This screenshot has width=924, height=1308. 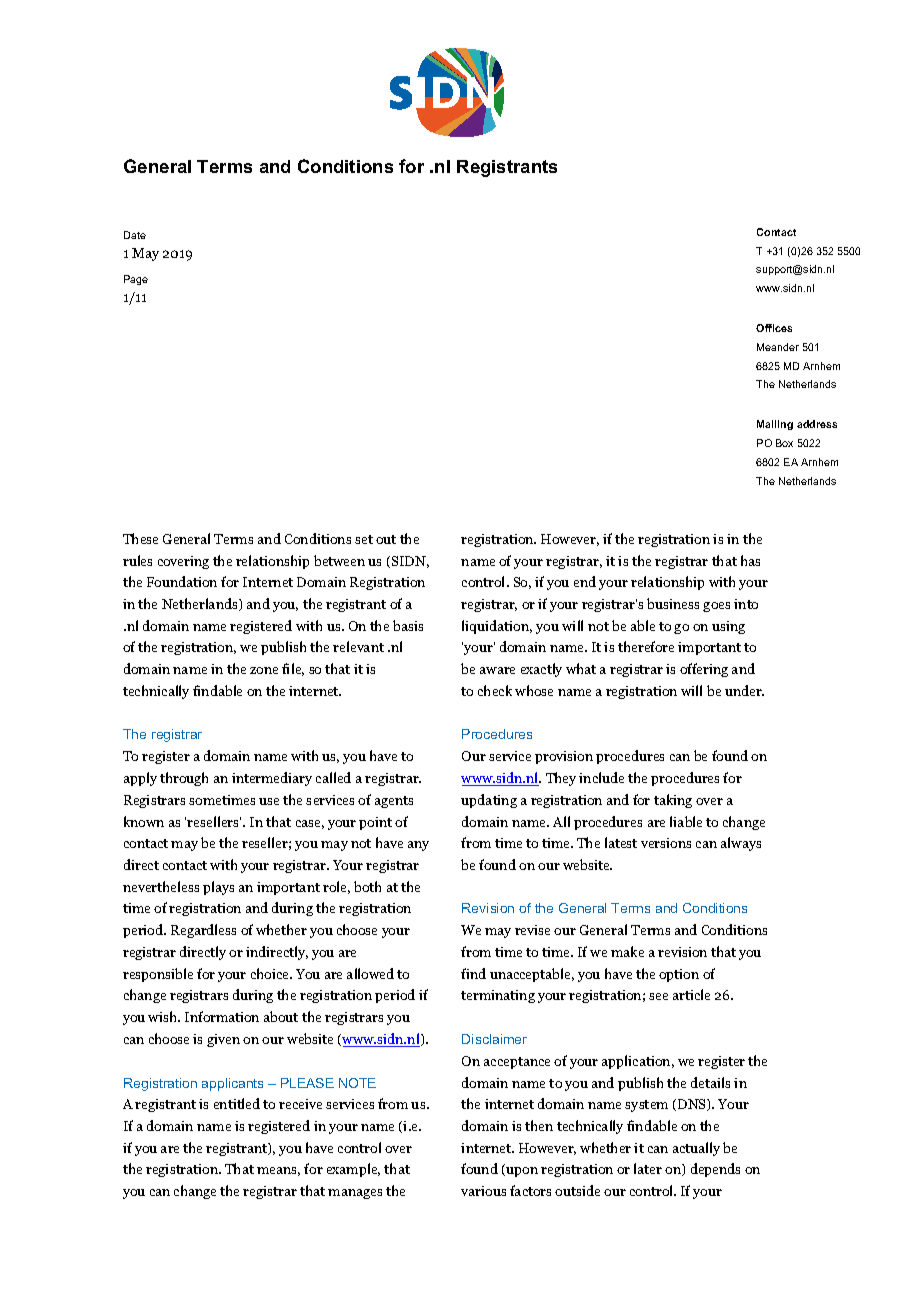 I want to click on Page, so click(x=136, y=280).
